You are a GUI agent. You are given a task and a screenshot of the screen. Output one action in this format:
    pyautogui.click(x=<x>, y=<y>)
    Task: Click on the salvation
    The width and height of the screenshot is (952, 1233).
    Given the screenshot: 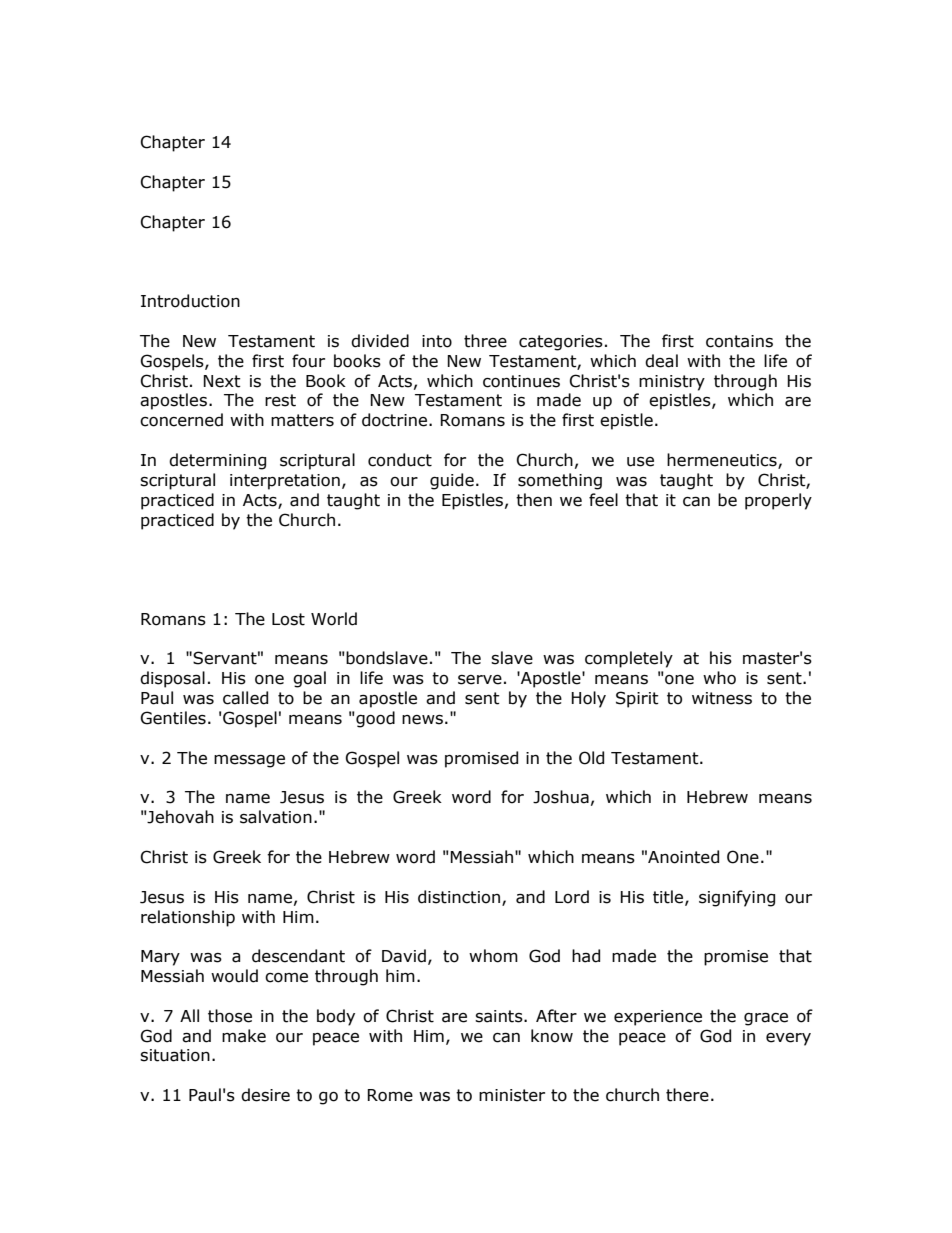 What is the action you would take?
    pyautogui.click(x=276, y=817)
